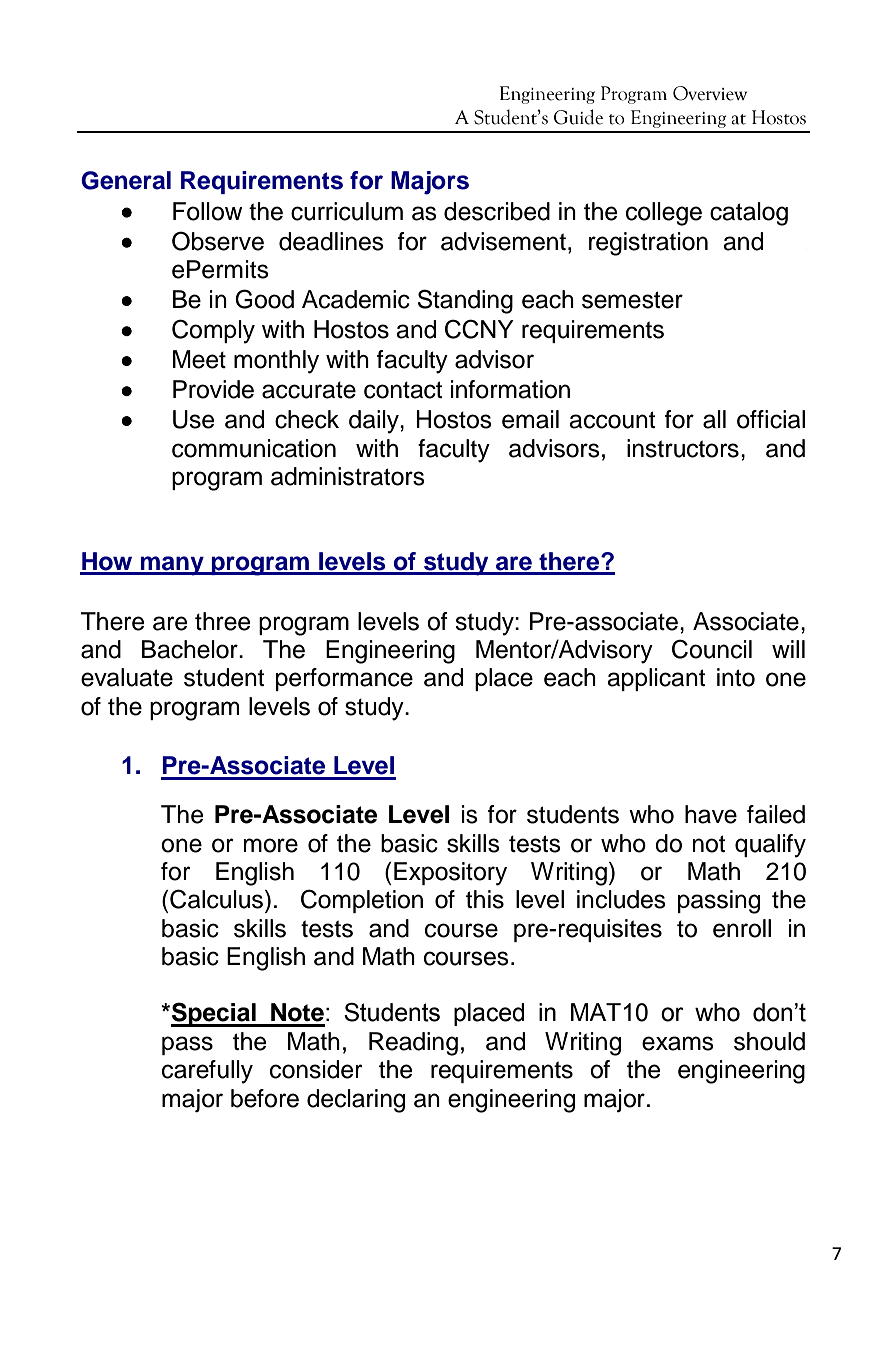  What do you see at coordinates (413, 1044) in the document?
I see `Reading` at bounding box center [413, 1044].
